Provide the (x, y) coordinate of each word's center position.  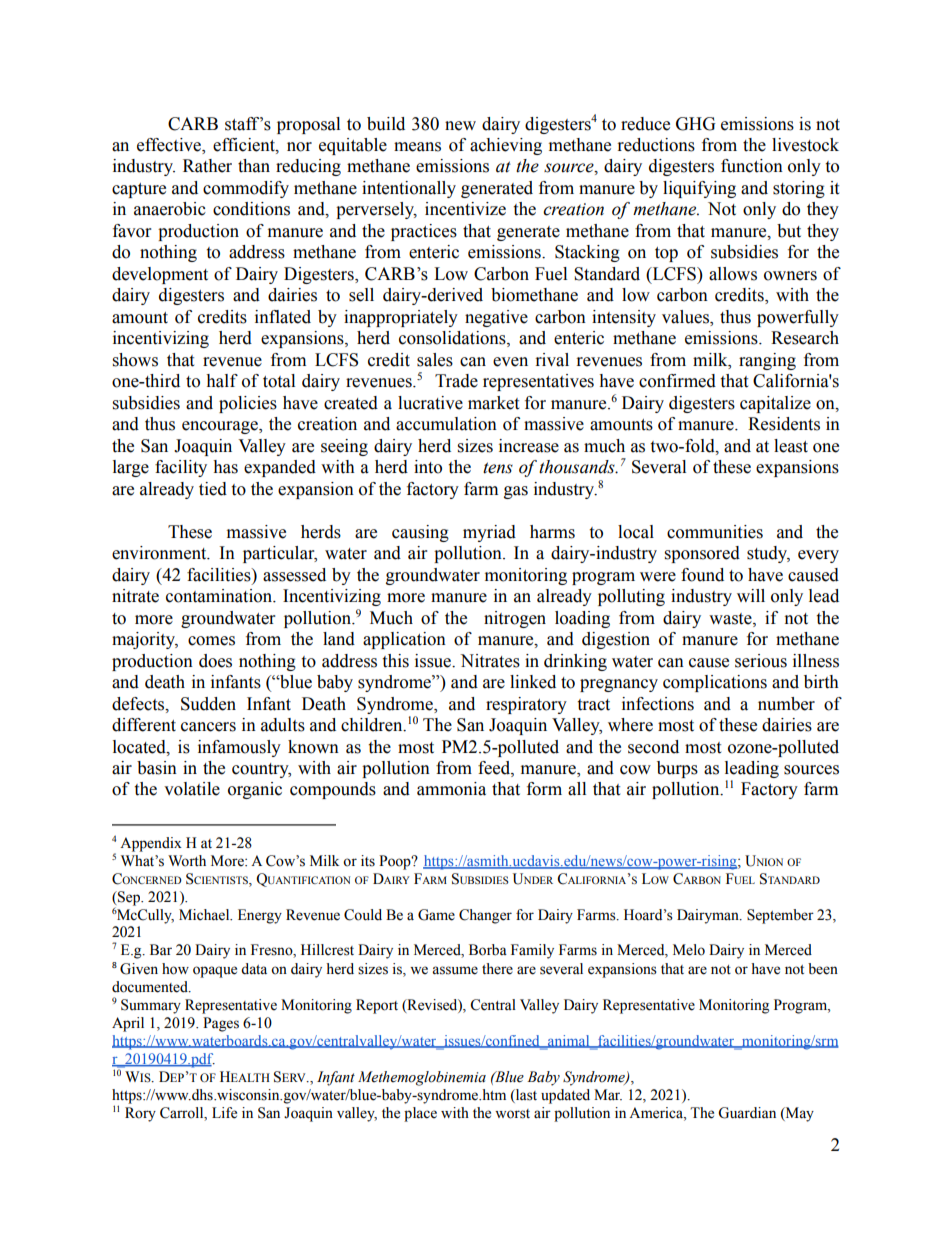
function (752, 166)
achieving (506, 146)
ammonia (451, 789)
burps (677, 769)
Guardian (747, 1113)
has (225, 467)
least (791, 446)
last (525, 1095)
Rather (207, 166)
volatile (192, 789)
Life (224, 1113)
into (428, 467)
